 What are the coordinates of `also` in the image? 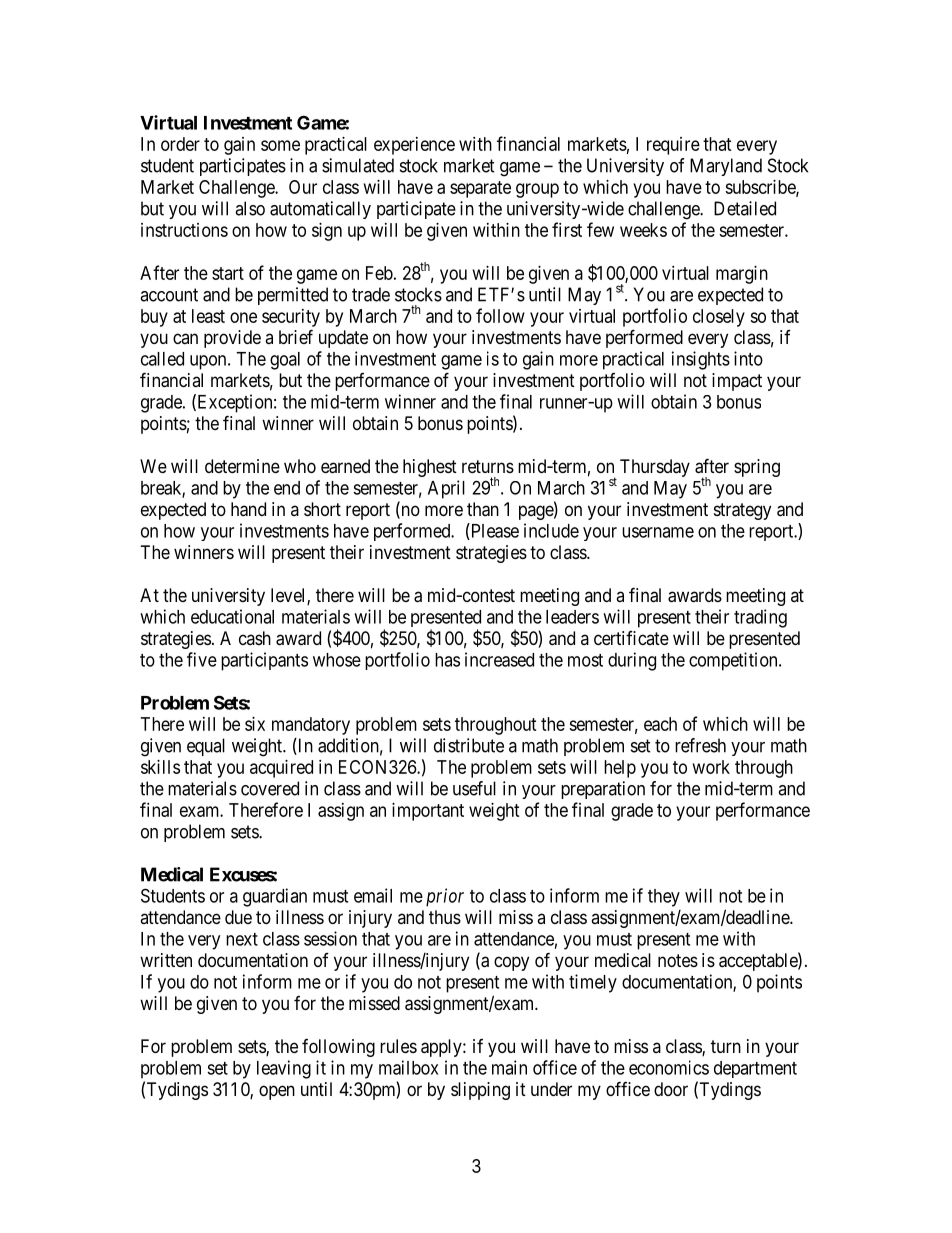 It's located at (250, 208).
